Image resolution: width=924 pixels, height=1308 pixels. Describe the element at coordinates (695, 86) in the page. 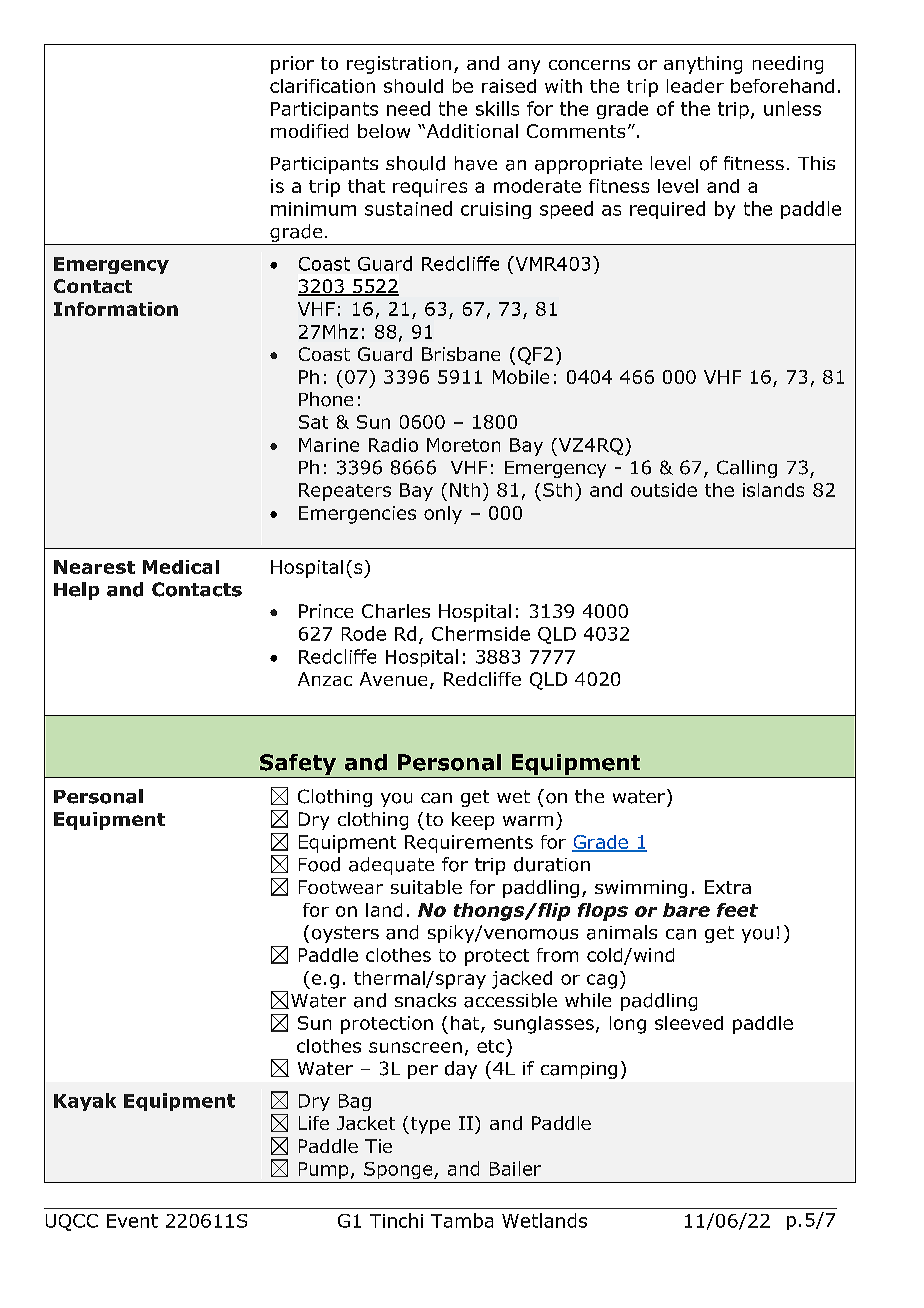

I see `leader` at that location.
